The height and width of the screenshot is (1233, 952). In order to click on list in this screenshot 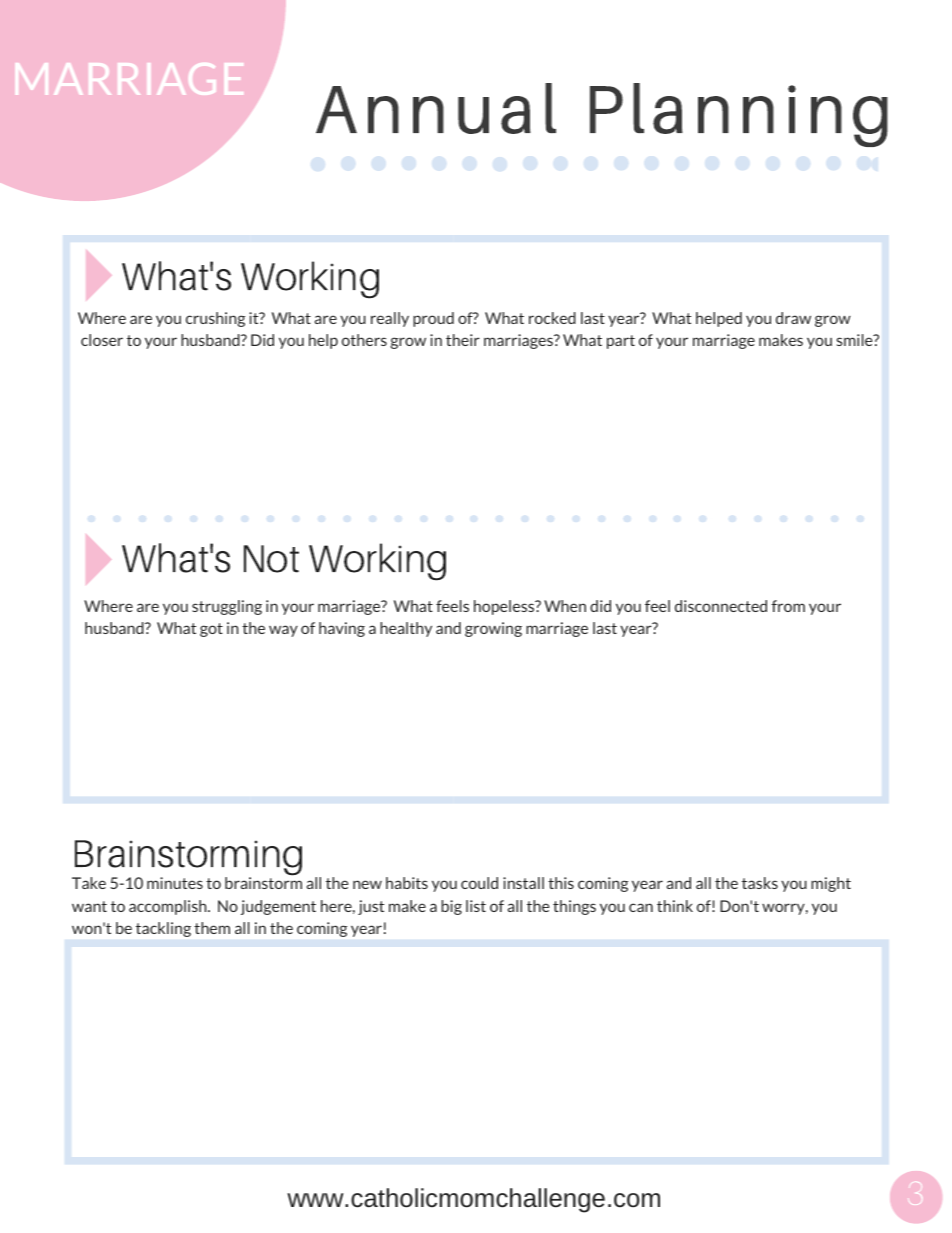, I will do `click(476, 906)`.
